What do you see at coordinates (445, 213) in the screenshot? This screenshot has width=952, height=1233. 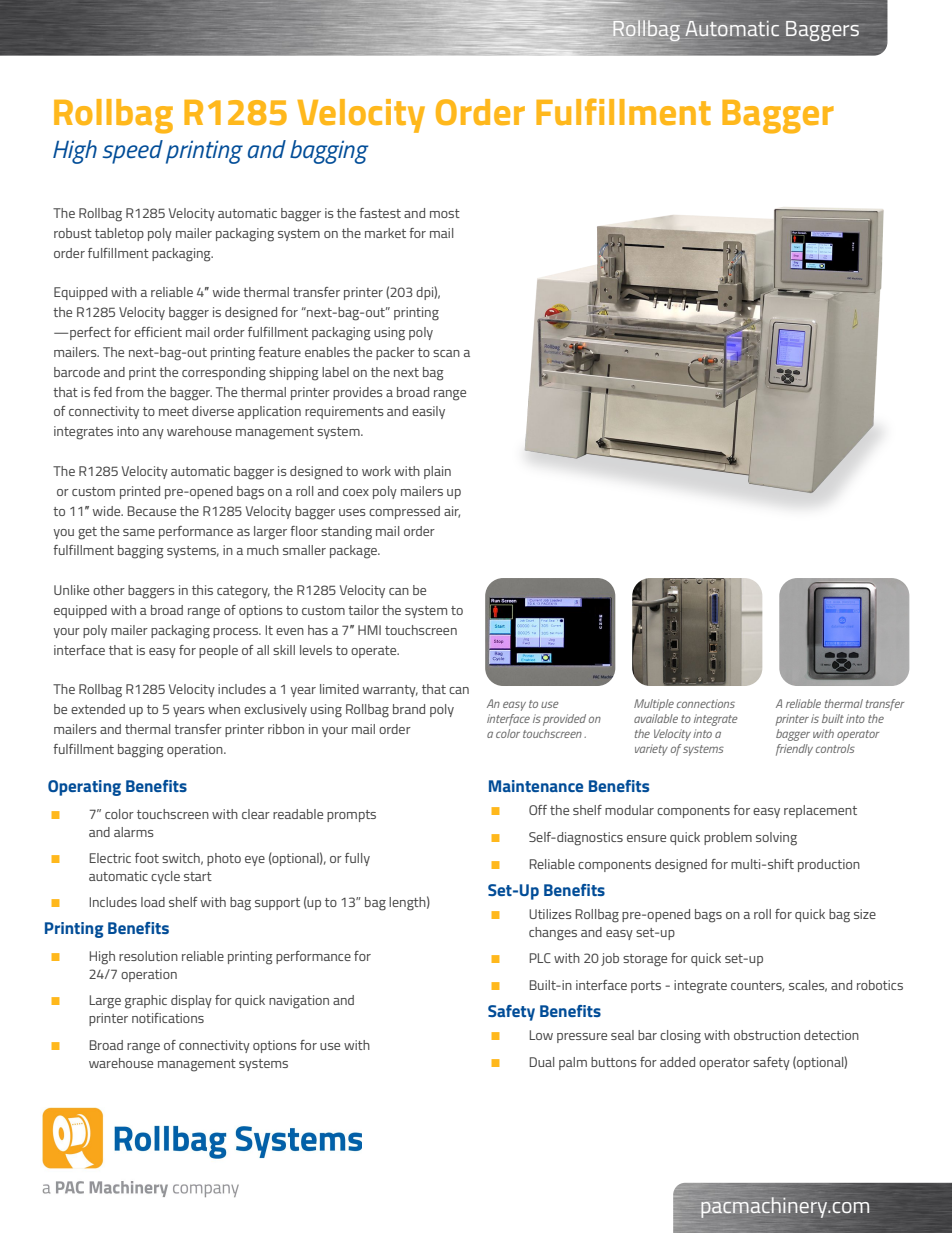 I see `most` at bounding box center [445, 213].
